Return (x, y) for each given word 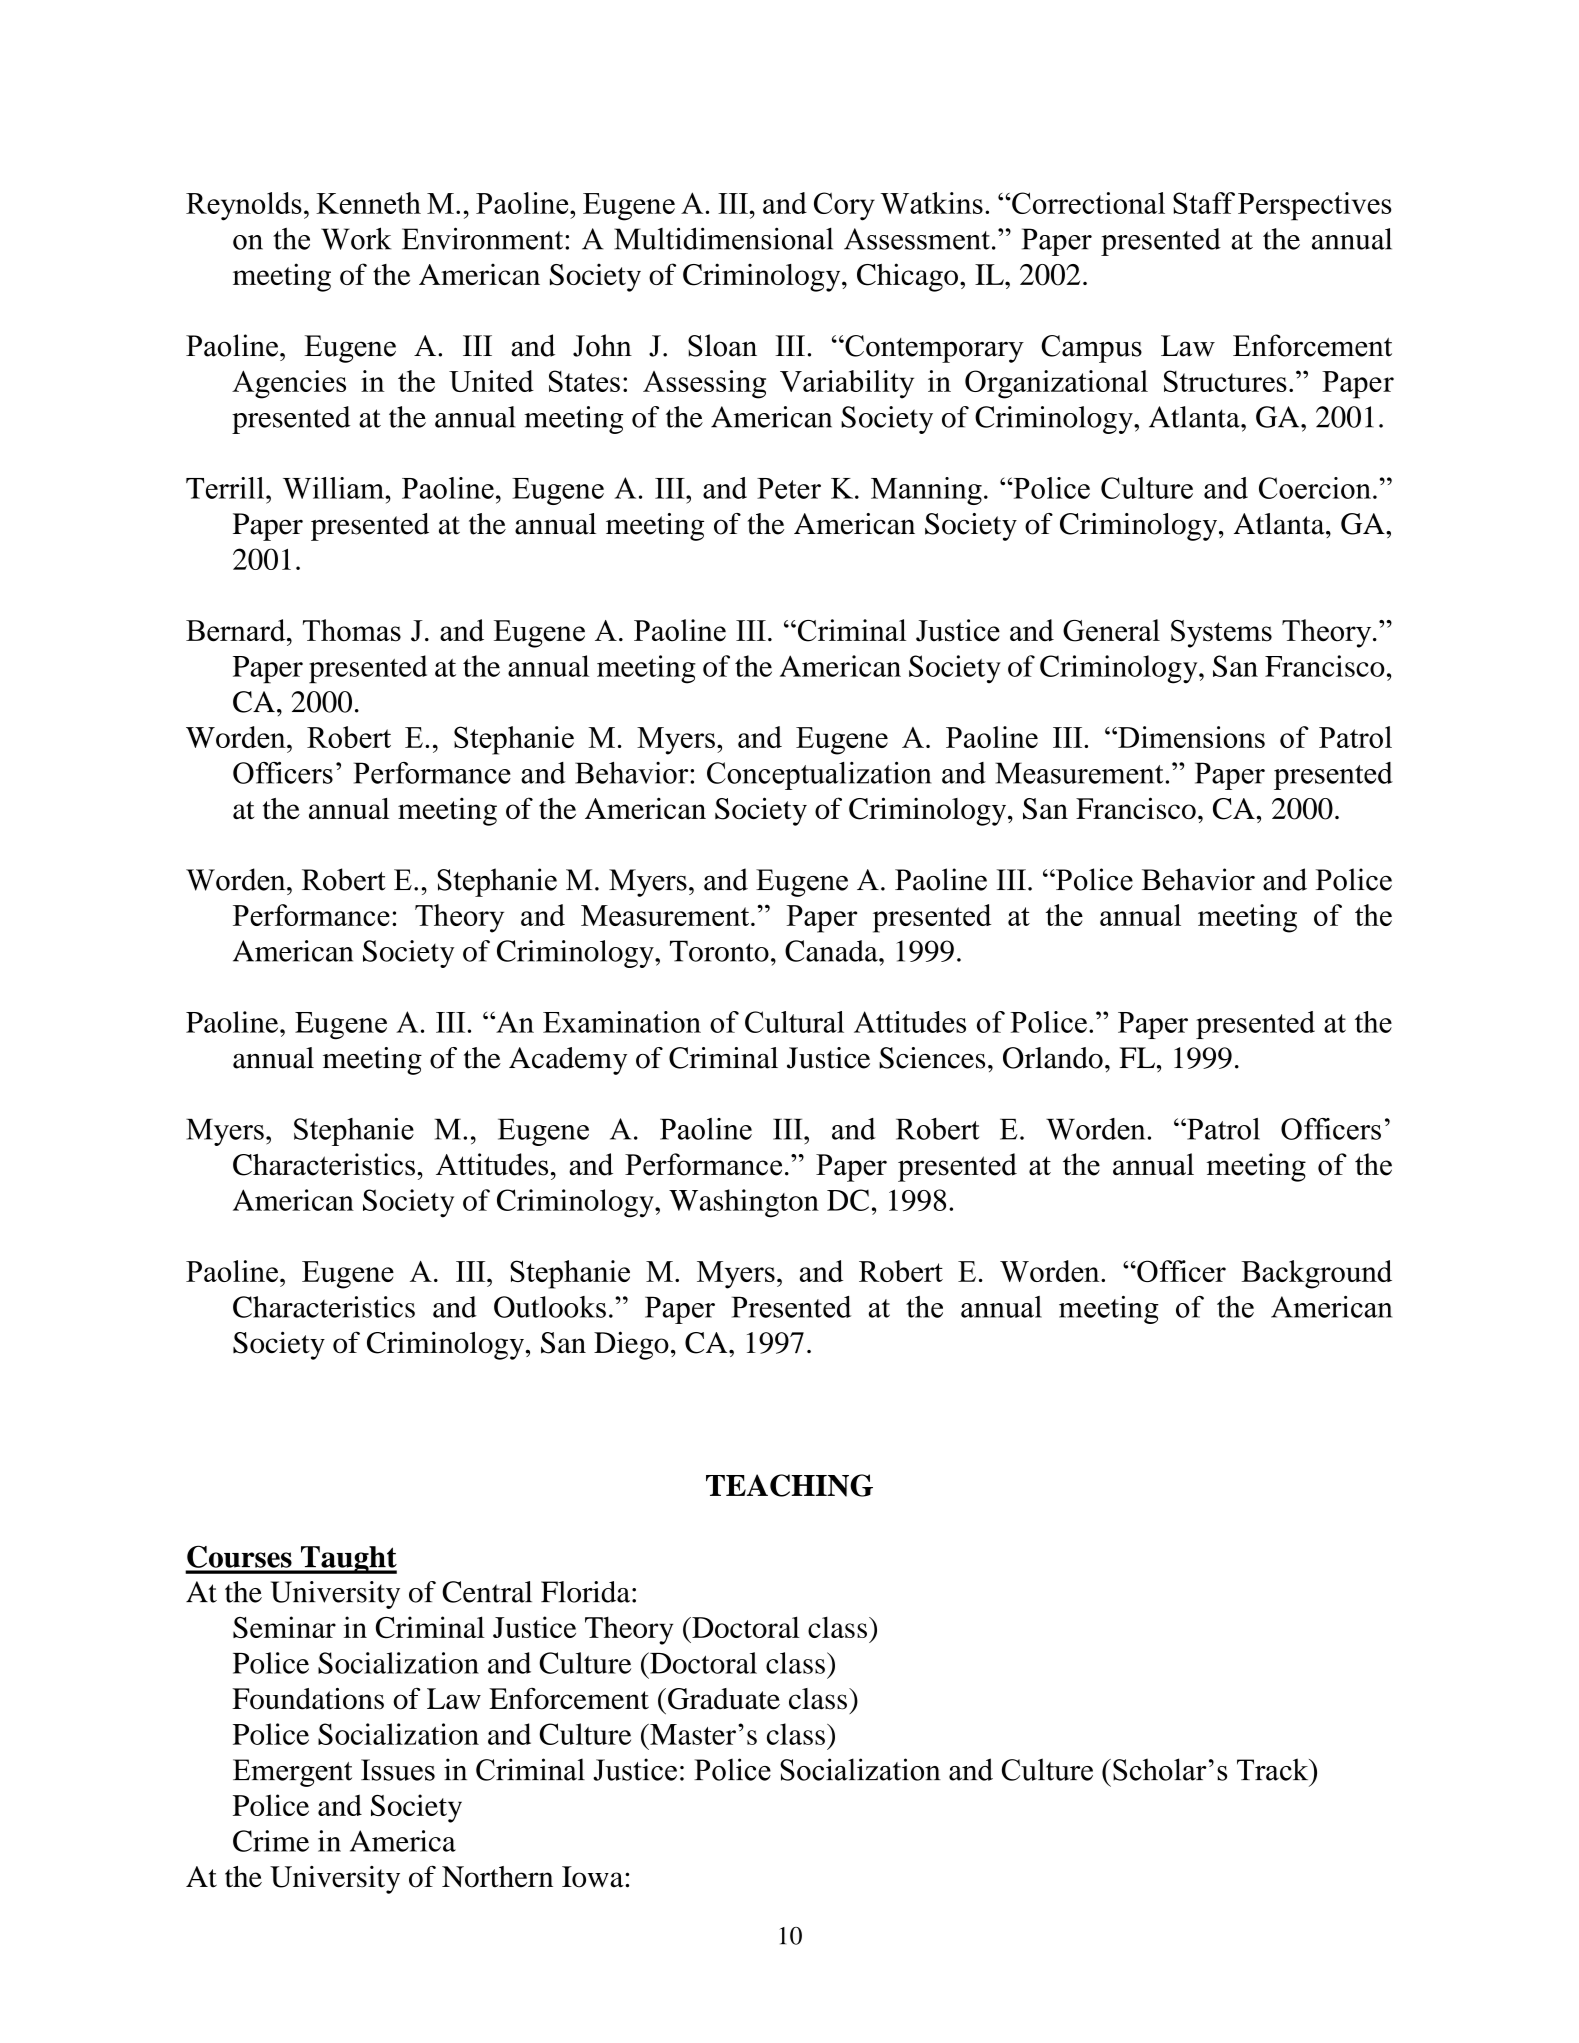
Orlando (1053, 1058)
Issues (398, 1770)
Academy (568, 1061)
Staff (1204, 203)
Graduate (724, 1699)
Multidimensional (723, 238)
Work (356, 238)
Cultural (794, 1022)
